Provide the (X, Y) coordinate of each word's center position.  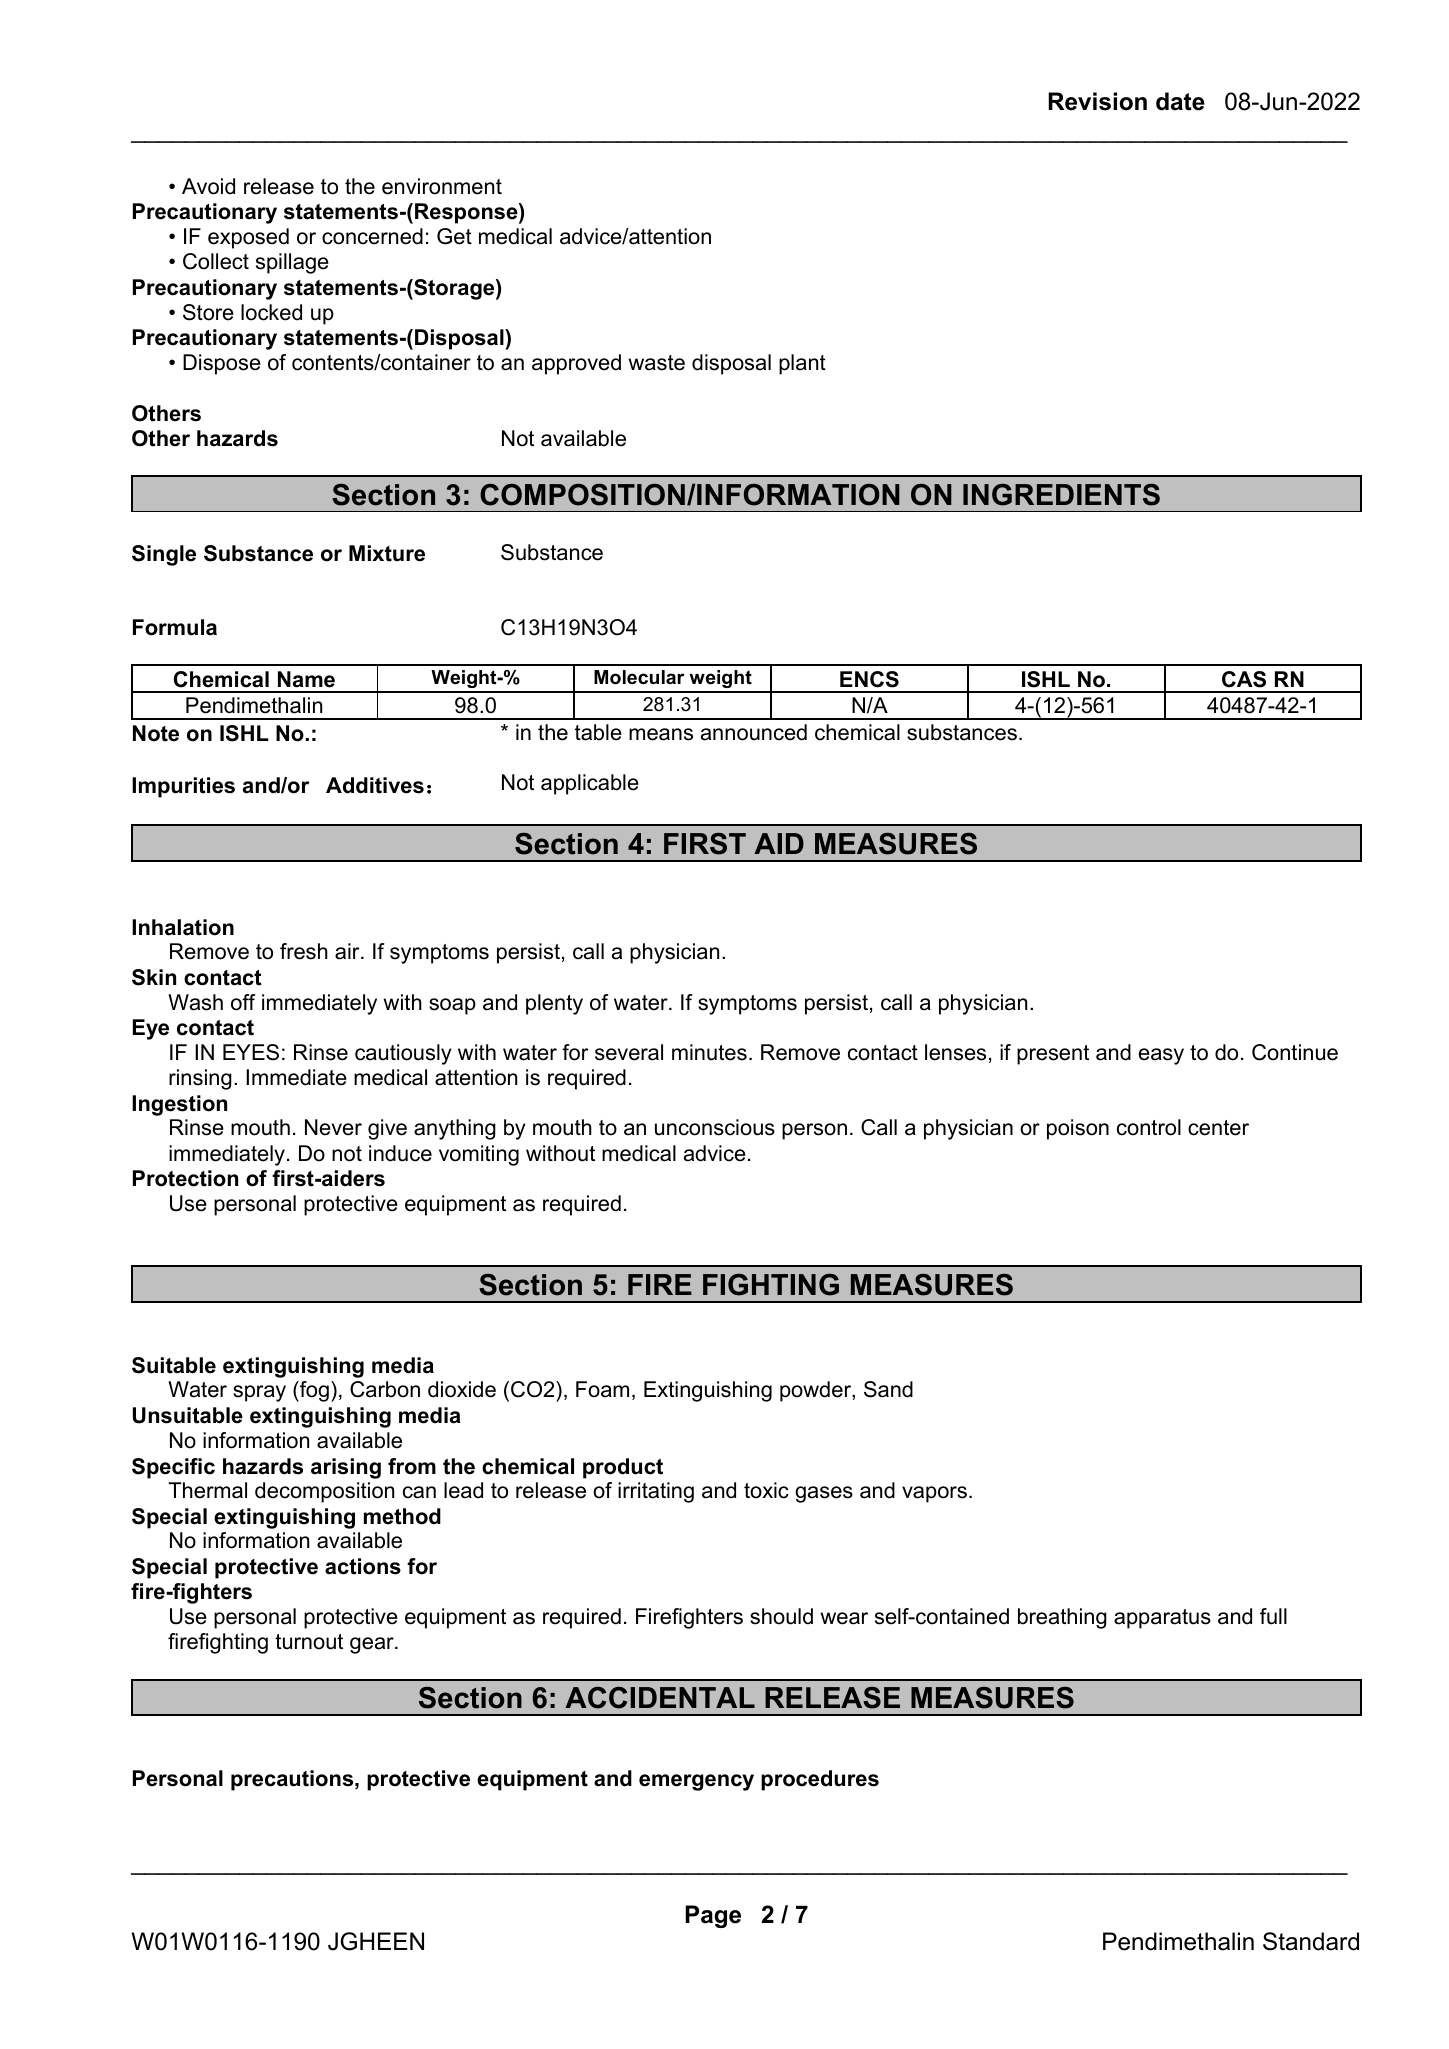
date (1180, 101)
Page (713, 1916)
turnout (309, 1642)
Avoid (208, 186)
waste (657, 363)
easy (1161, 1056)
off (243, 1002)
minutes (709, 1052)
